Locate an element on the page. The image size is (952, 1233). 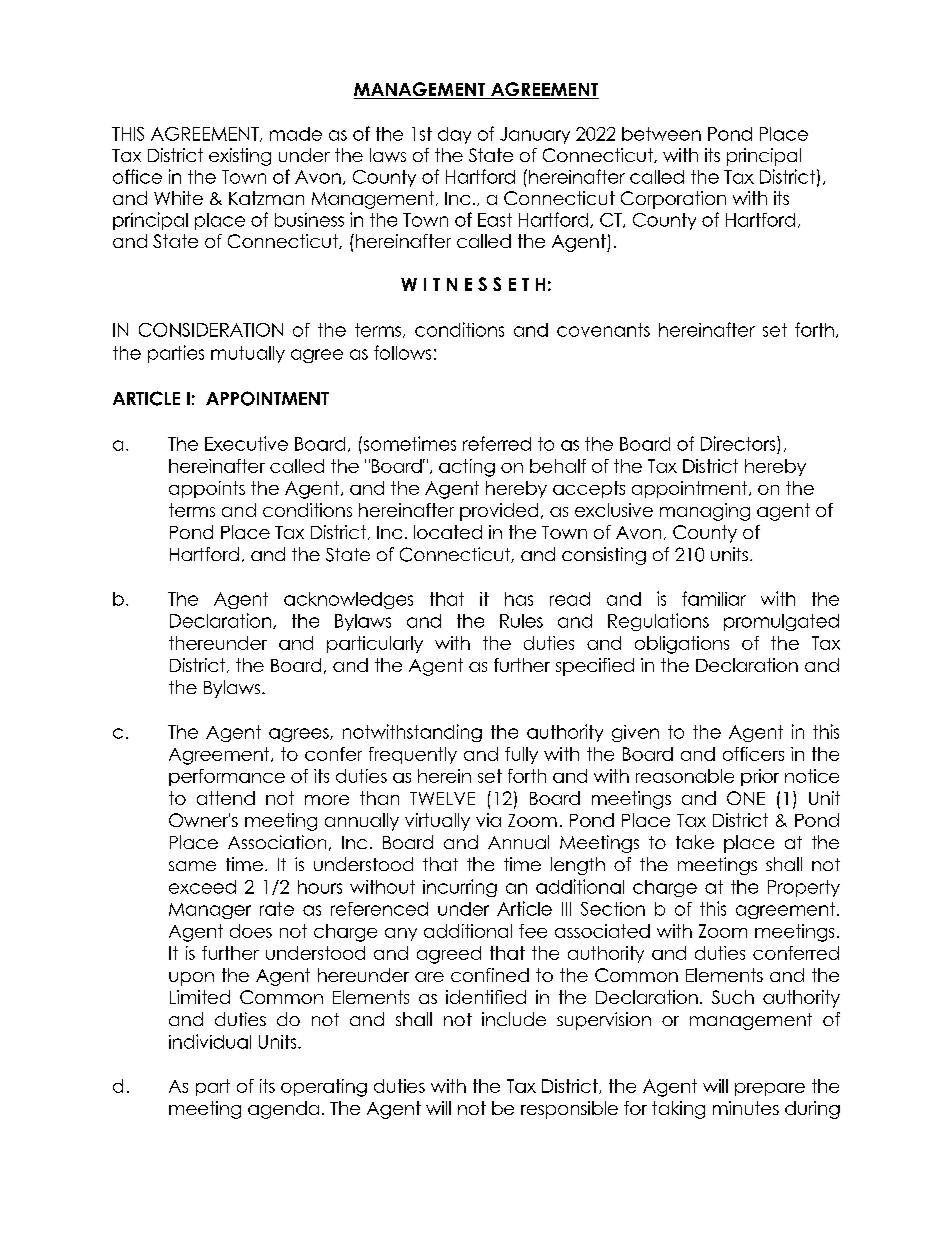
Rules is located at coordinates (521, 621).
